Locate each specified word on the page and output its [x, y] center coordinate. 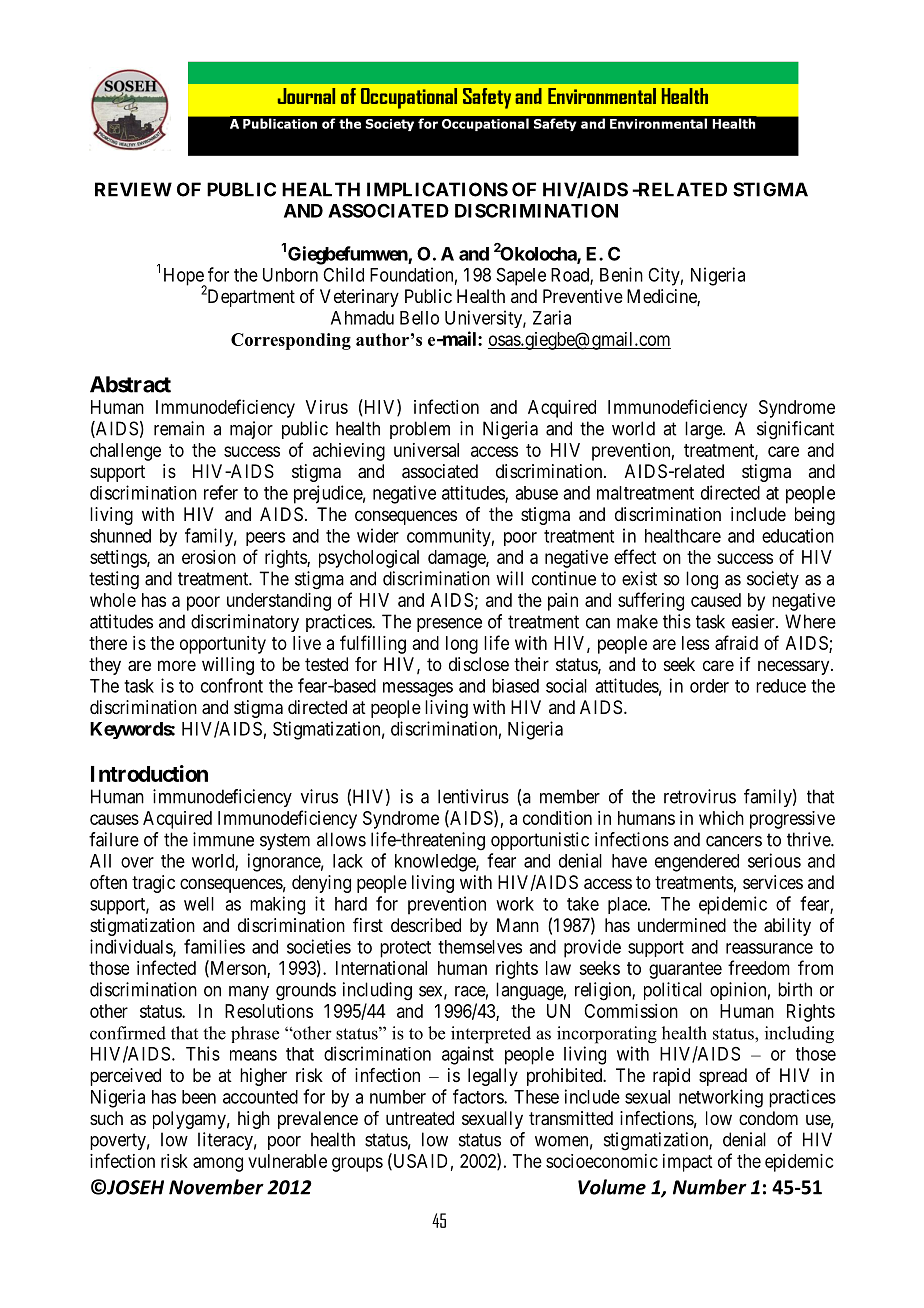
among [218, 1164]
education [798, 535]
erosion [209, 557]
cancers [734, 841]
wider [378, 535]
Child [343, 274]
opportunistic [540, 841]
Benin [621, 274]
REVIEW [133, 189]
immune [223, 839]
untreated [420, 1118]
